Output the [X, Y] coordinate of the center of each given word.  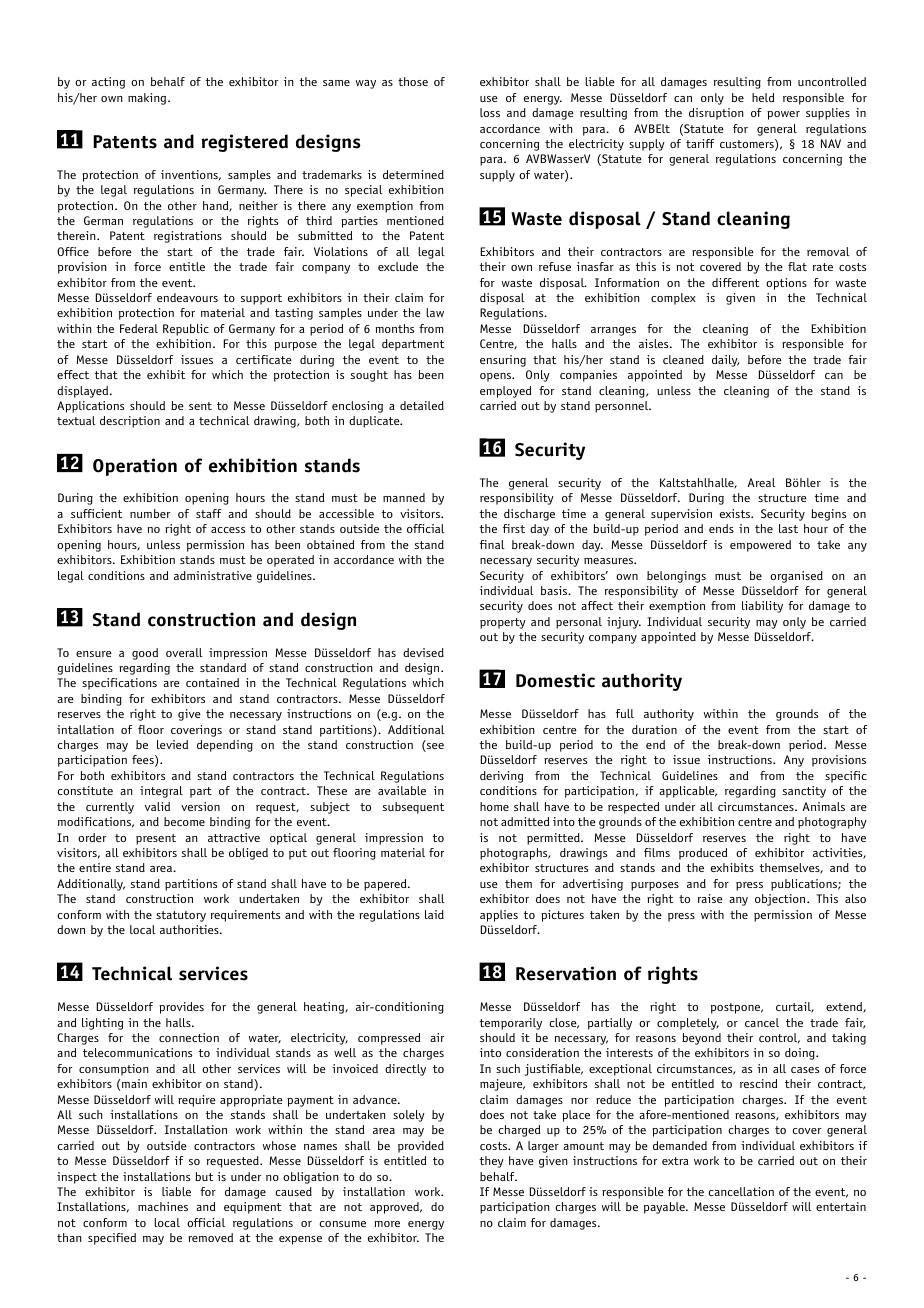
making [148, 99]
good [145, 654]
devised [423, 652]
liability [762, 607]
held [763, 97]
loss [490, 112]
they [491, 1162]
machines [163, 1206]
